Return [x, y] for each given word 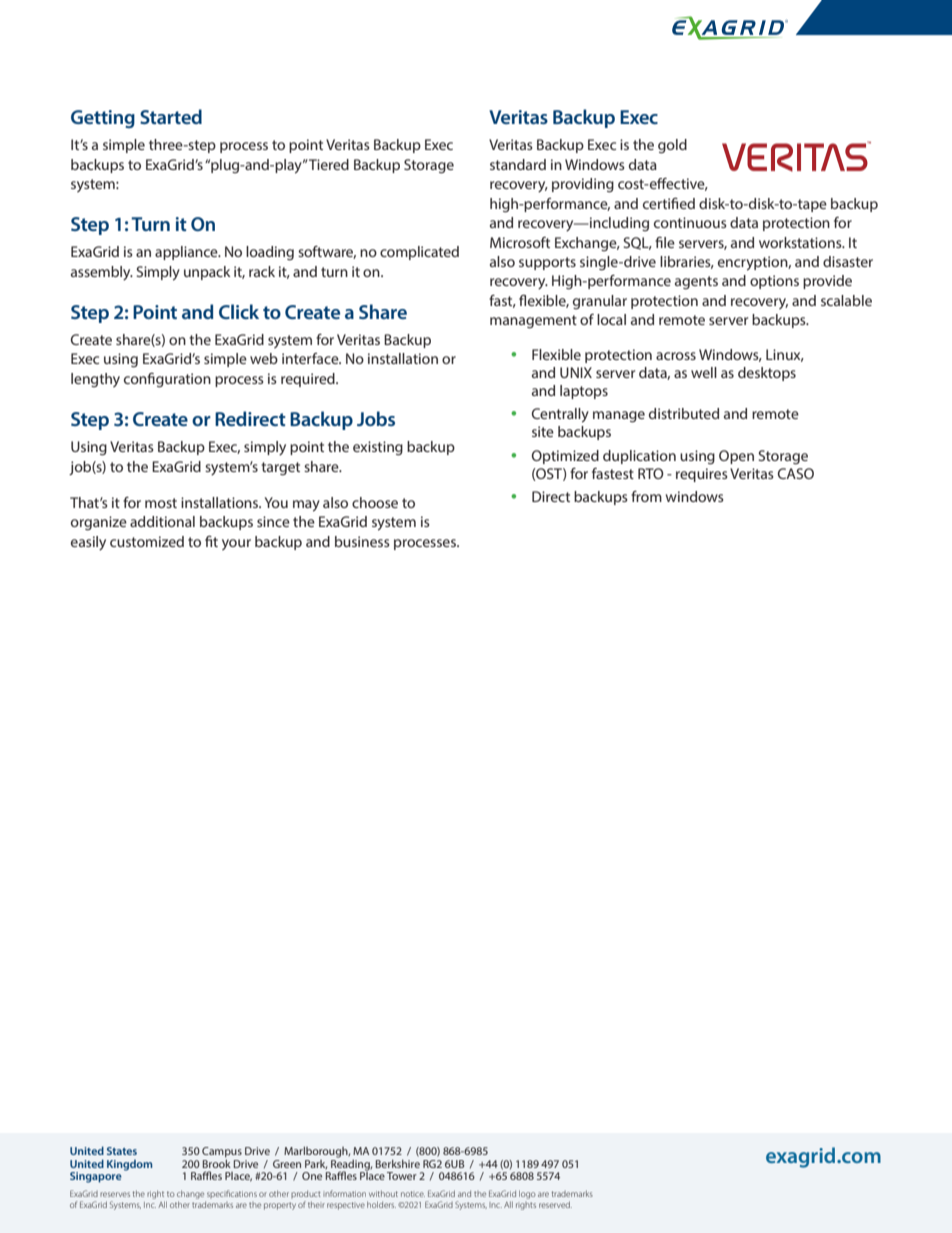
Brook [217, 1162]
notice [413, 1194]
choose [375, 502]
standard [518, 164]
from [646, 496]
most [161, 503]
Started [171, 116]
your [236, 544]
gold [672, 146]
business [362, 541]
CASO [796, 473]
